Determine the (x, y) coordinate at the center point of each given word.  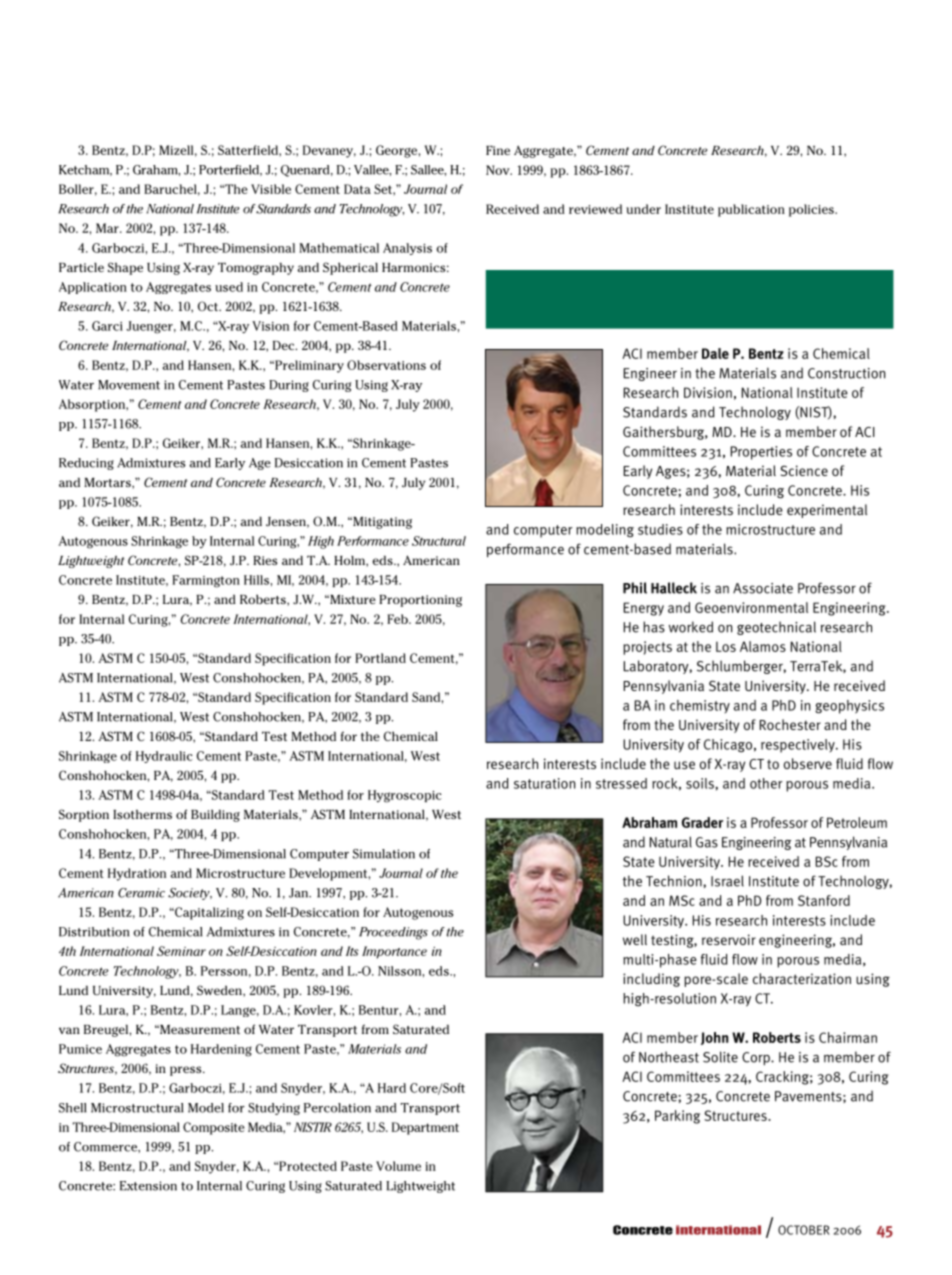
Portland (380, 658)
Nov (499, 170)
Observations (386, 365)
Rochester (790, 724)
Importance (394, 952)
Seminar (181, 951)
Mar (108, 228)
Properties (761, 453)
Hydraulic (164, 757)
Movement (129, 385)
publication (751, 210)
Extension (148, 1186)
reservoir (729, 939)
